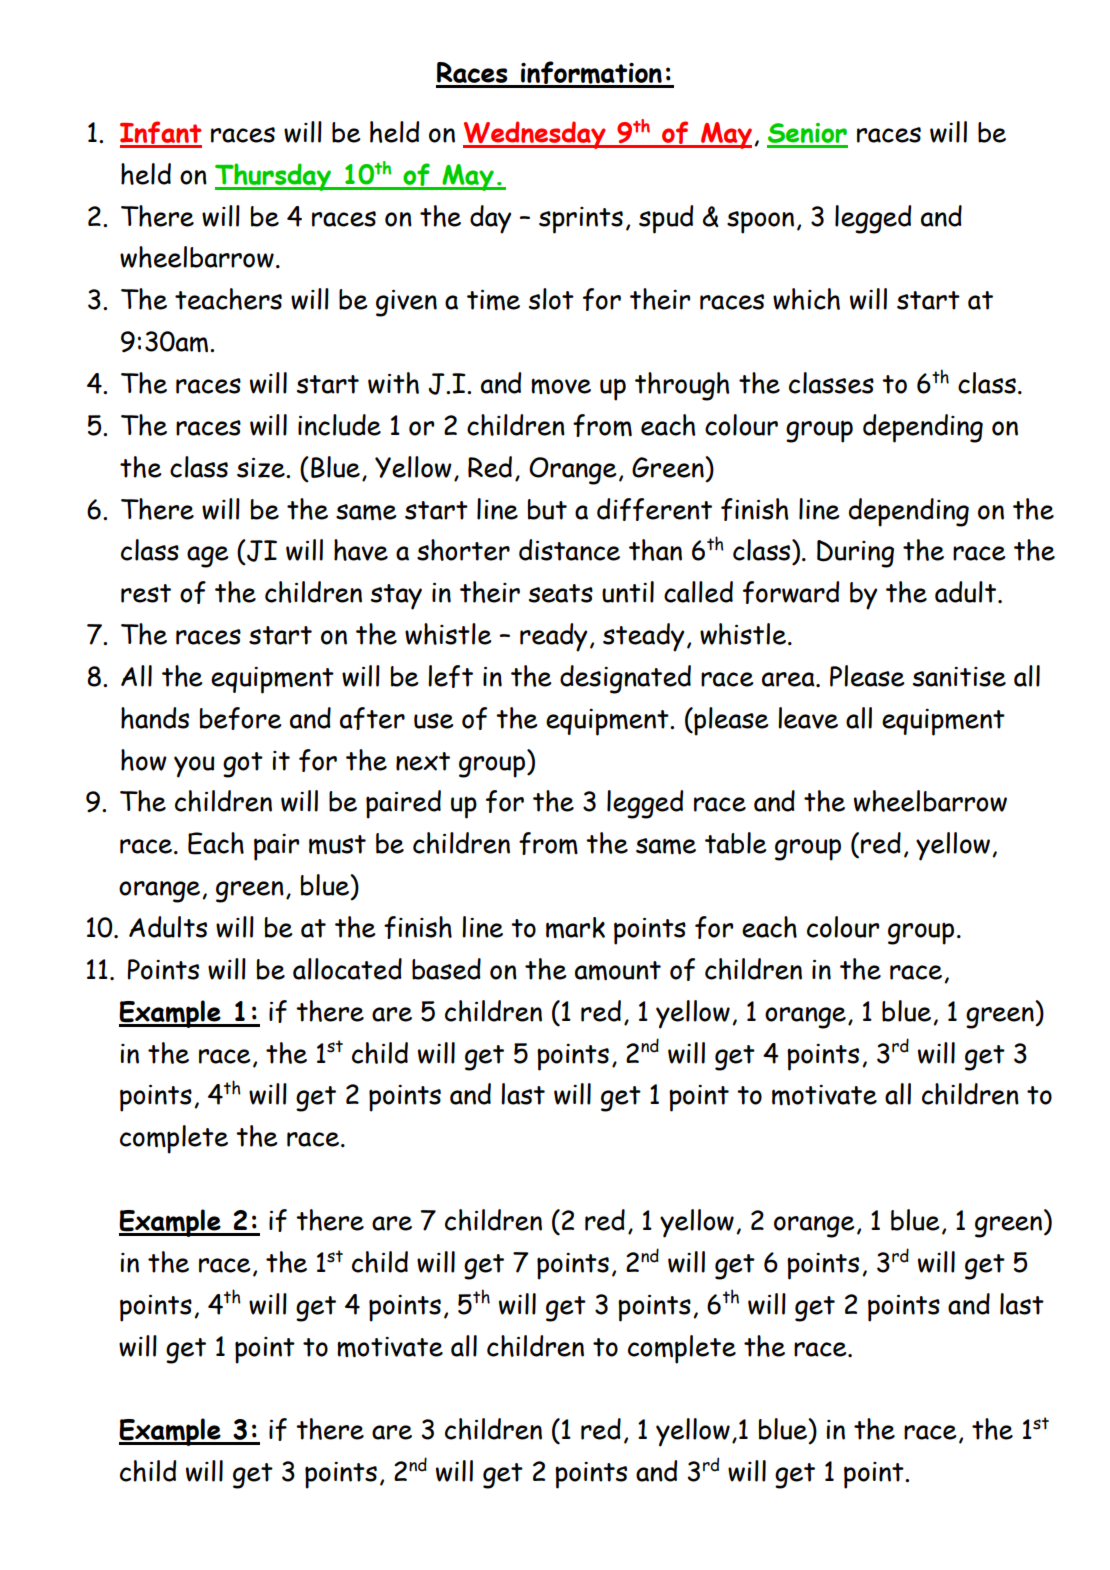 The width and height of the screenshot is (1110, 1570). Describe the element at coordinates (274, 177) in the screenshot. I see `Thursday` at that location.
